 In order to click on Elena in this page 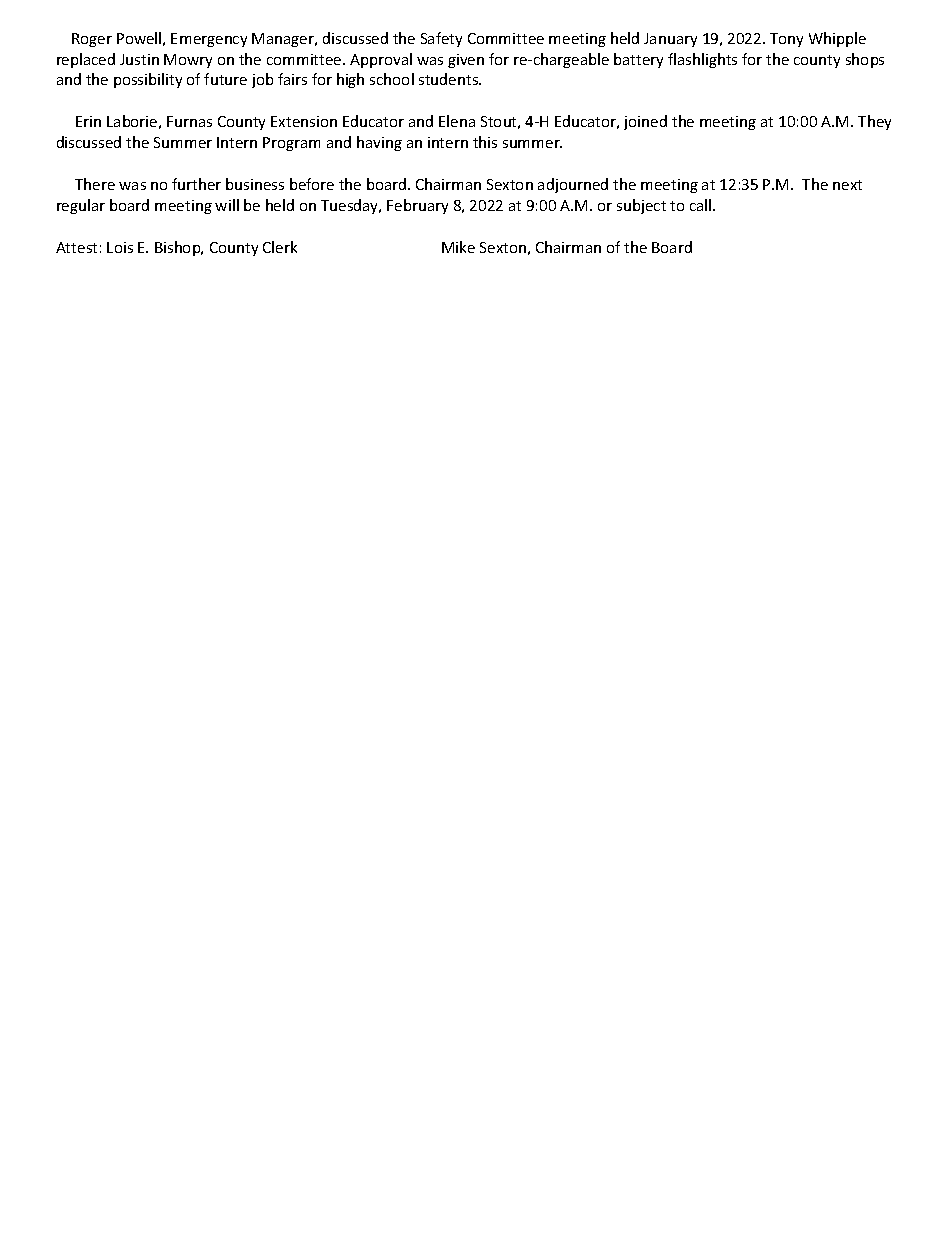, I will do `click(457, 121)`.
